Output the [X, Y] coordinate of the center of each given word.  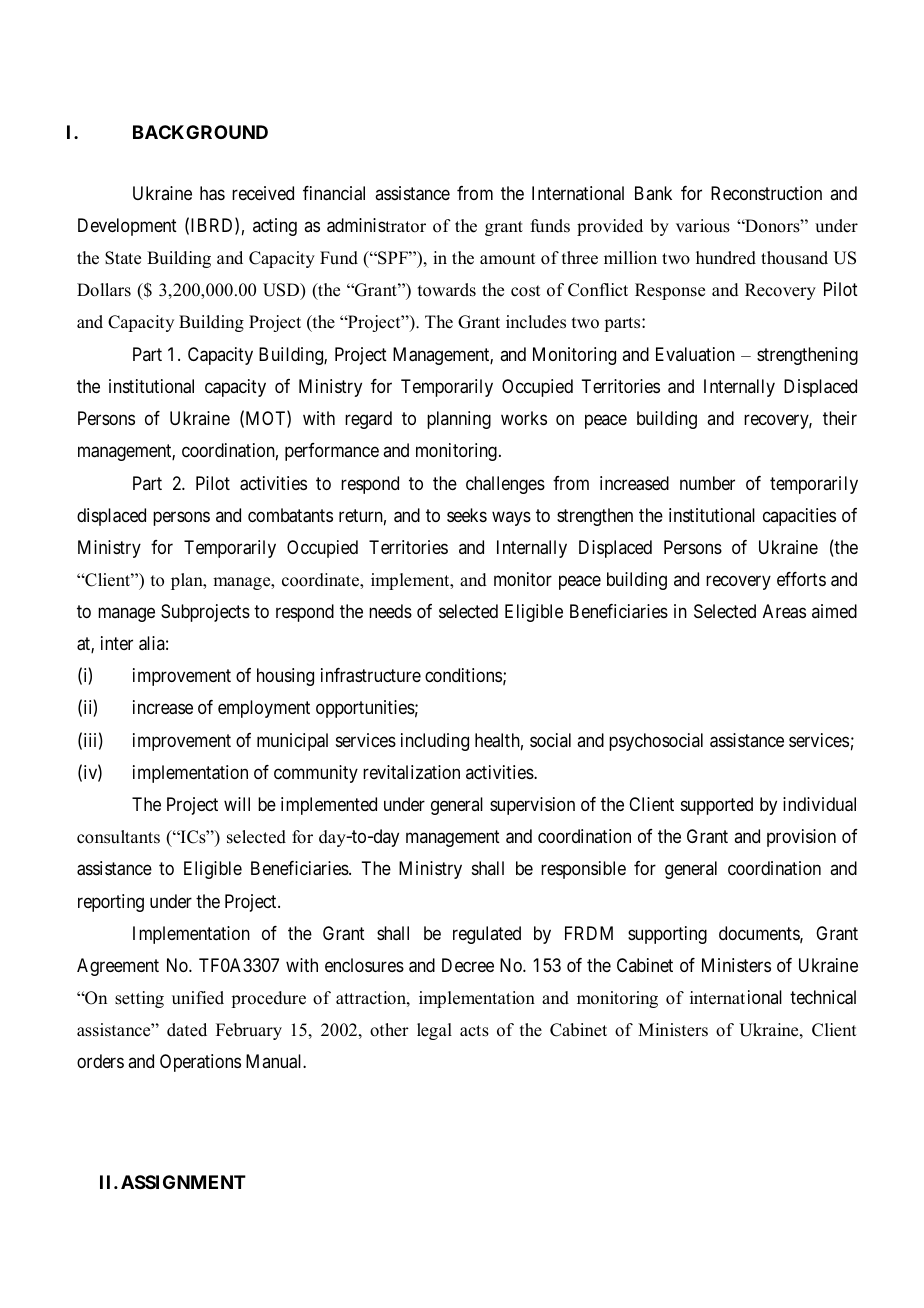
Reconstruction [766, 193]
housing [285, 677]
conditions [463, 675]
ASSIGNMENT [183, 1182]
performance [332, 452]
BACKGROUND [200, 132]
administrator [376, 225]
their [840, 418]
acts [474, 1031]
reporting [111, 903]
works [524, 418]
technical [823, 997]
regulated [487, 935]
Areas [784, 611]
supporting [667, 935]
